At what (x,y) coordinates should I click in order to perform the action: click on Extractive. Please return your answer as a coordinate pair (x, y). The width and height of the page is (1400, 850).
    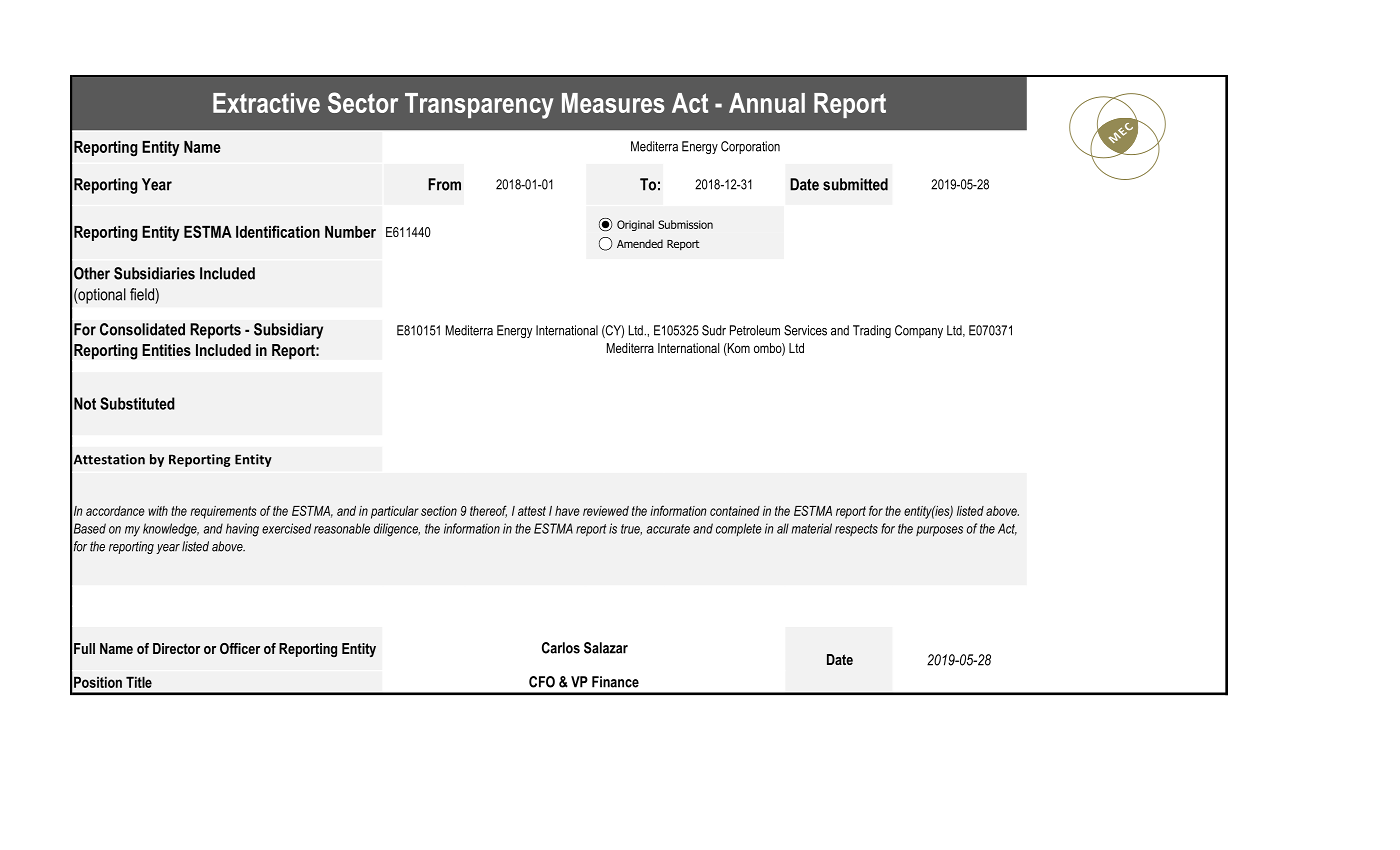
    Looking at the image, I should click on (266, 103).
